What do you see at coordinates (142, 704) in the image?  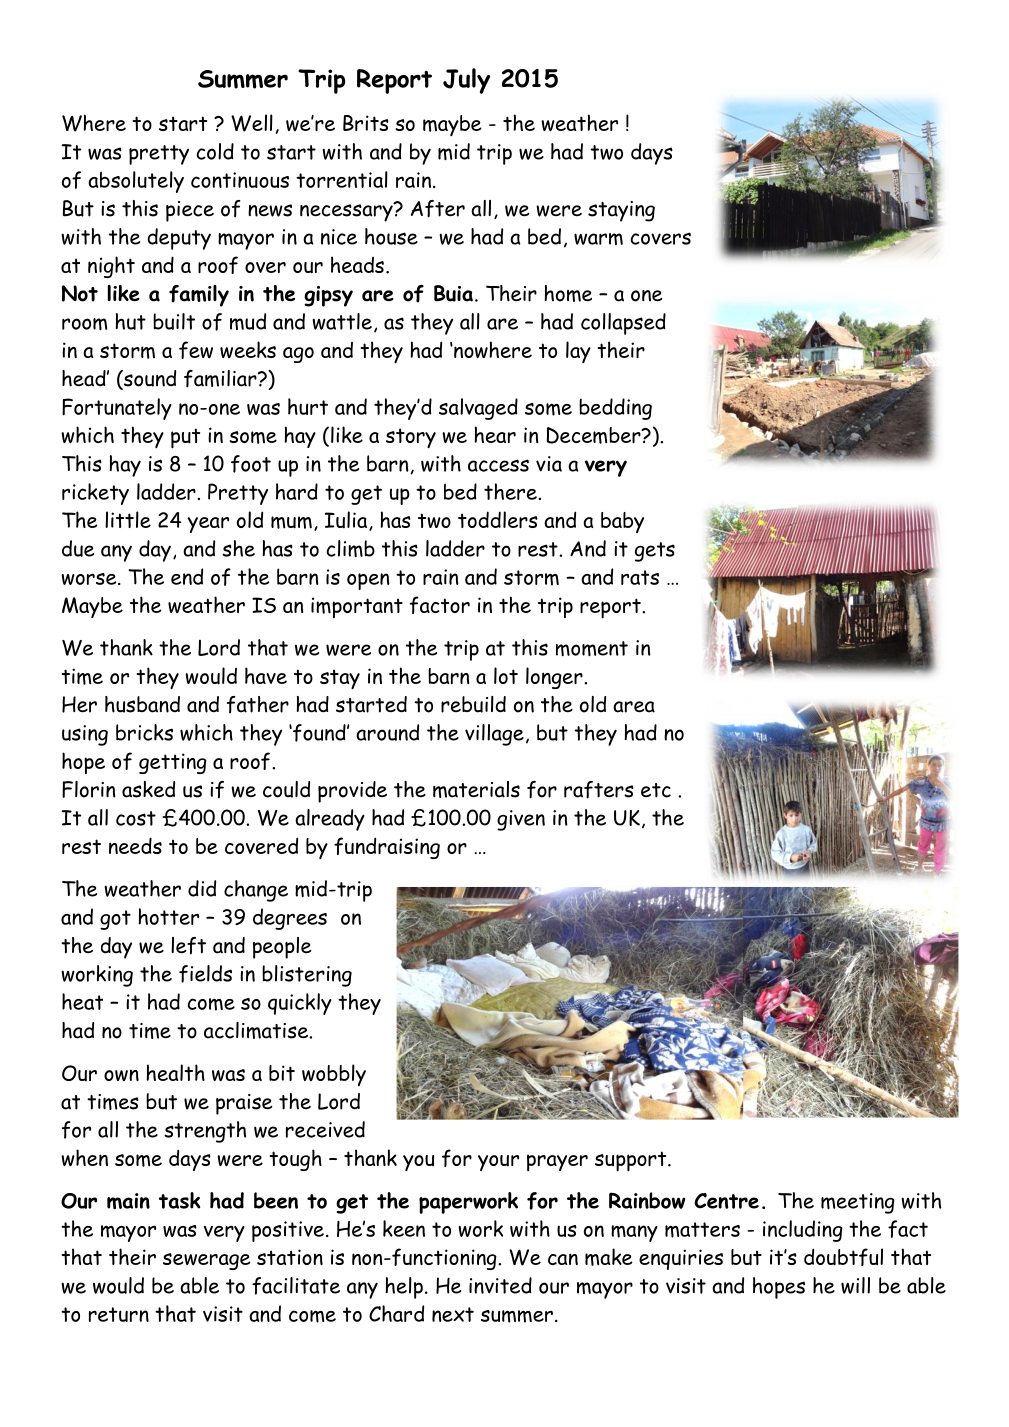 I see `husband` at bounding box center [142, 704].
